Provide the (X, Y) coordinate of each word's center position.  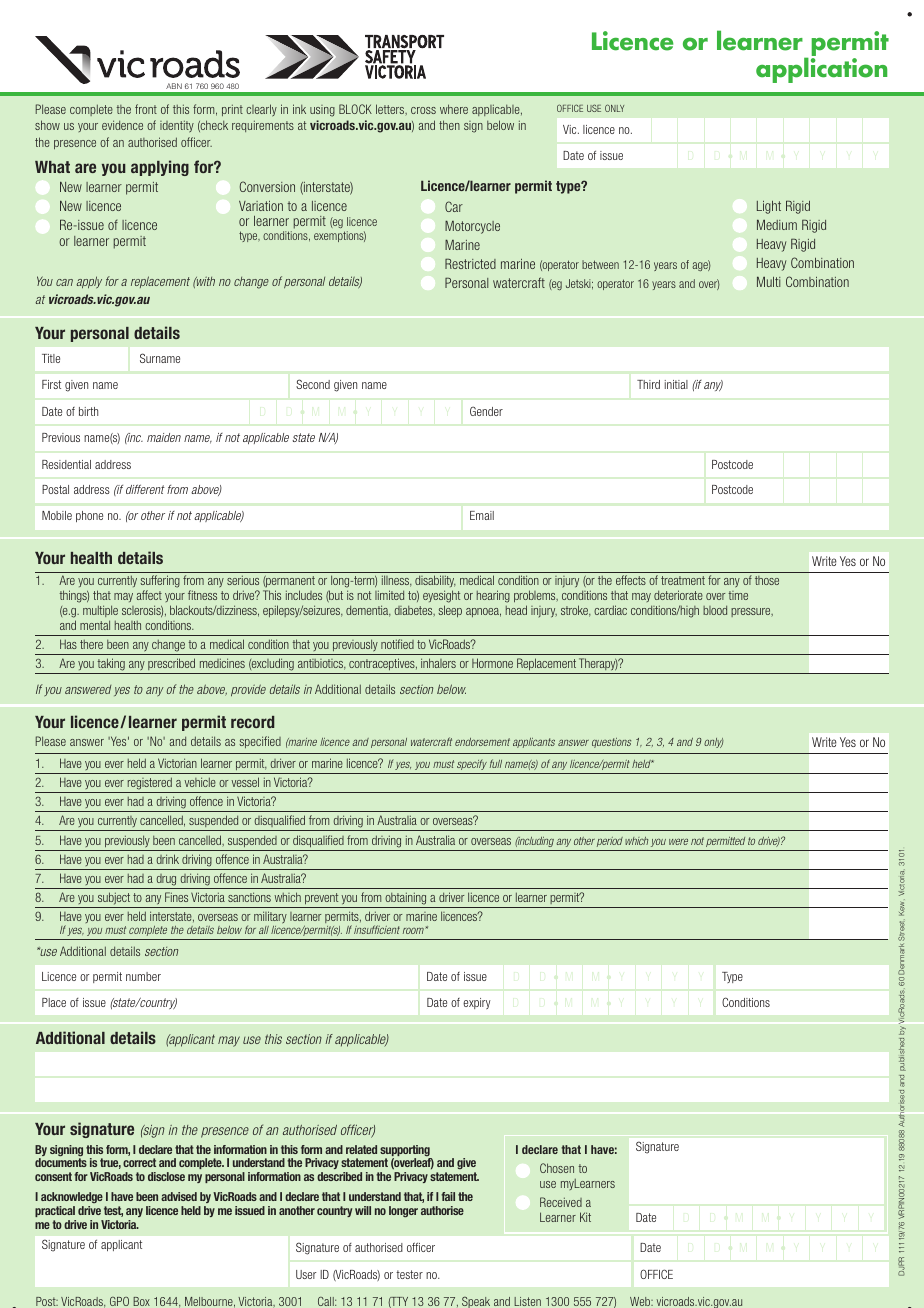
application (821, 70)
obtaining (406, 900)
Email (482, 515)
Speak (476, 1302)
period (610, 842)
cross (423, 110)
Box (141, 1301)
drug (166, 880)
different (145, 489)
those (767, 580)
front (146, 109)
